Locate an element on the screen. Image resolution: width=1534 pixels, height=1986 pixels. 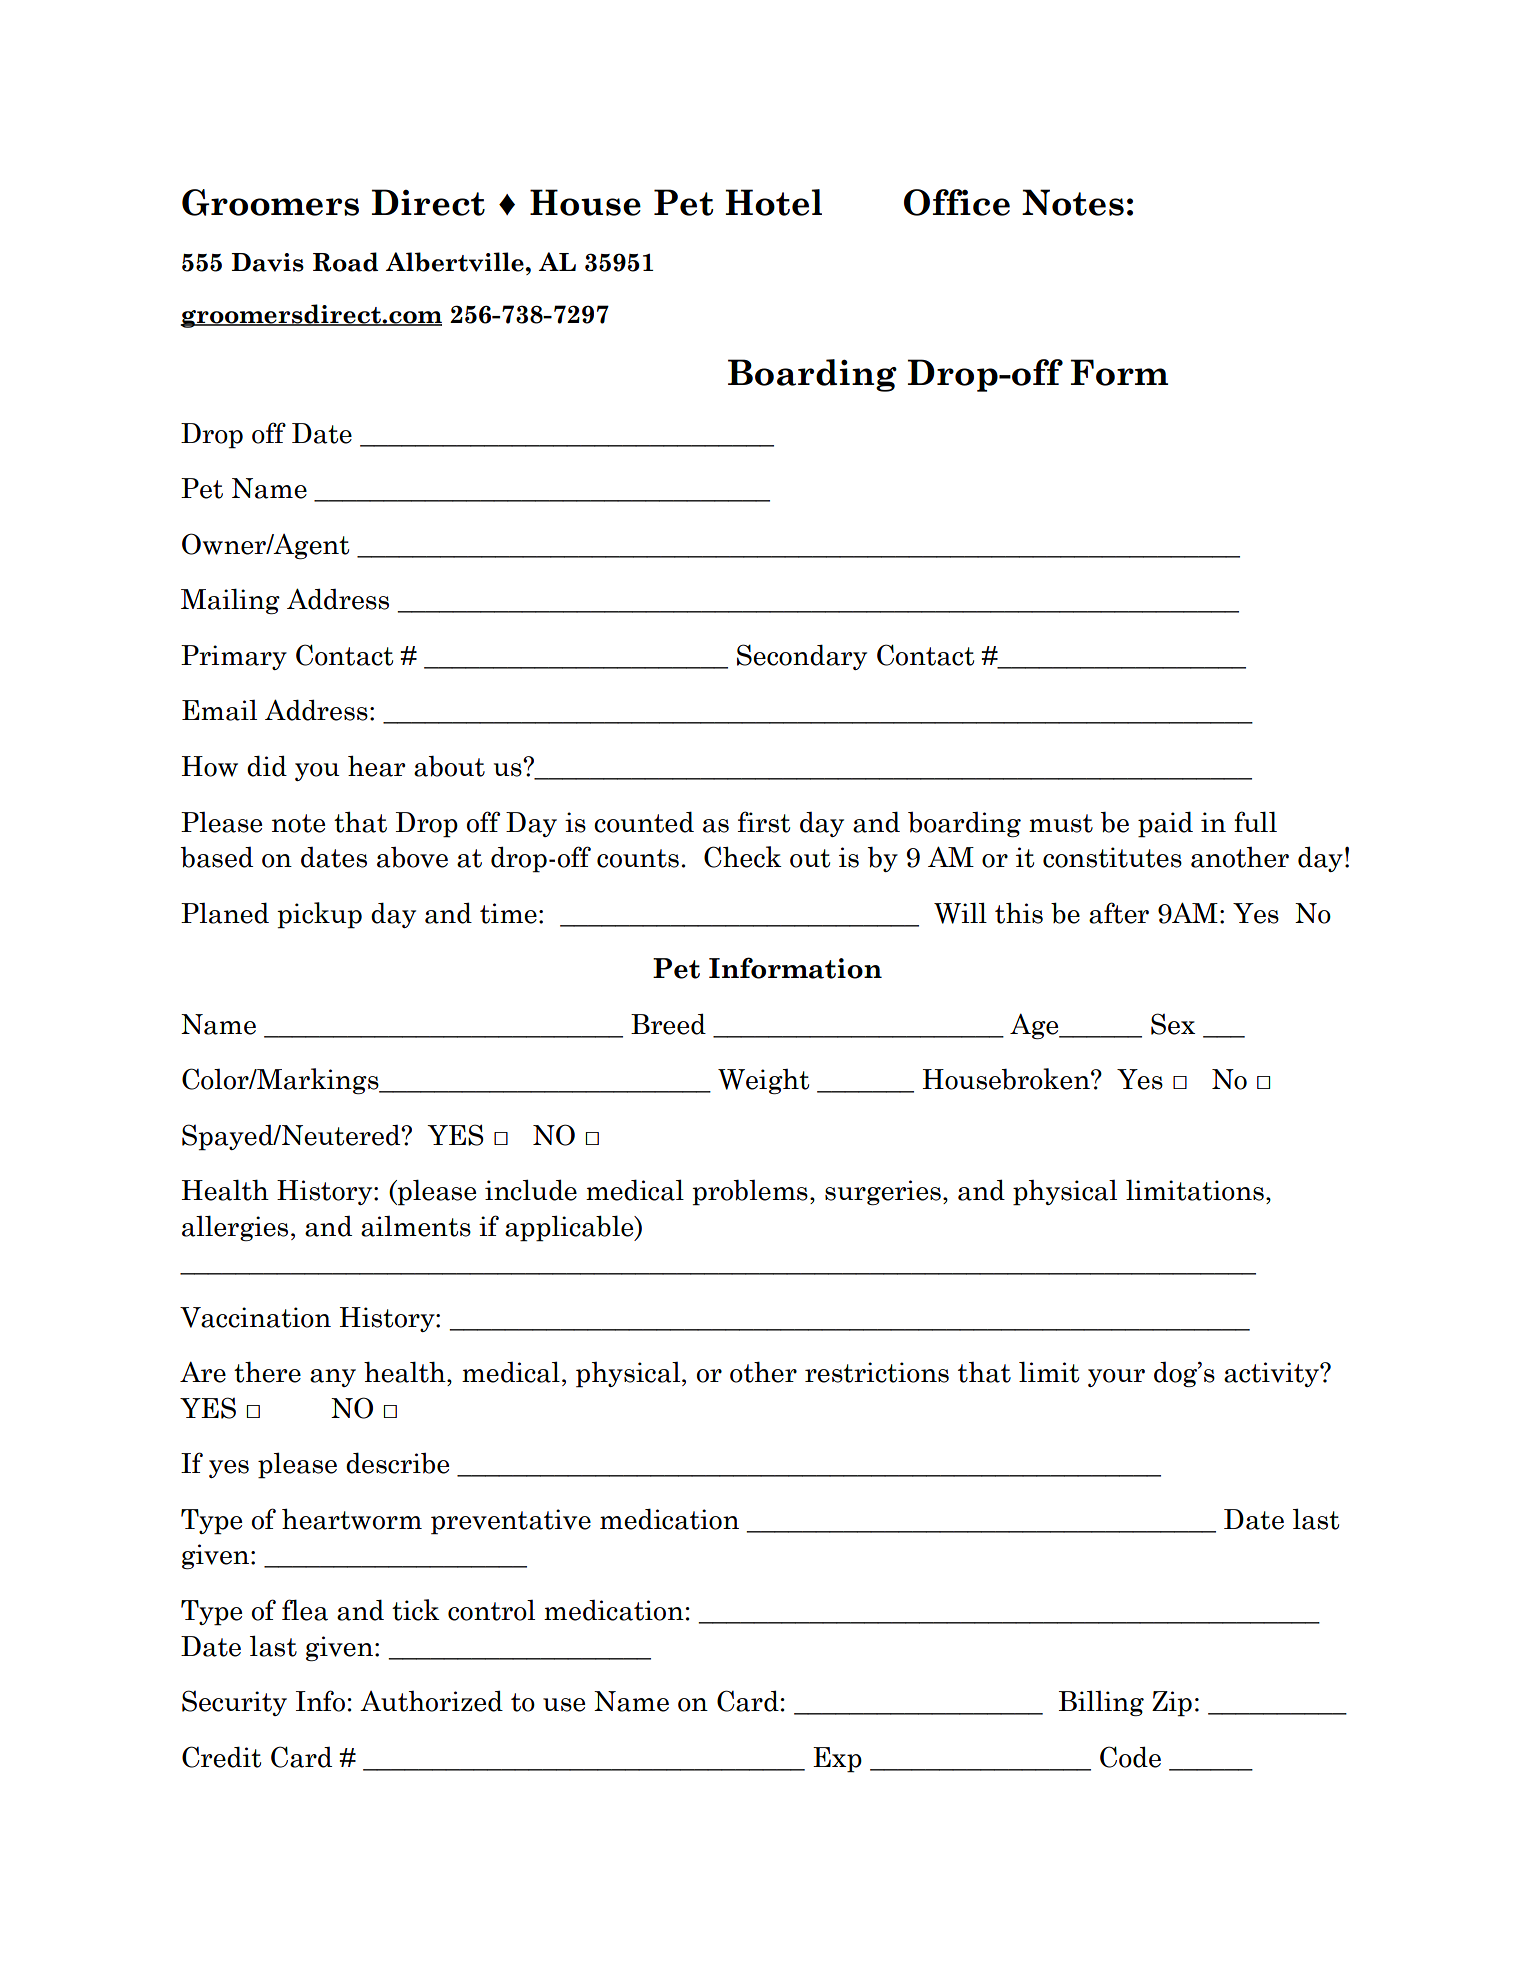
Security is located at coordinates (234, 1703).
